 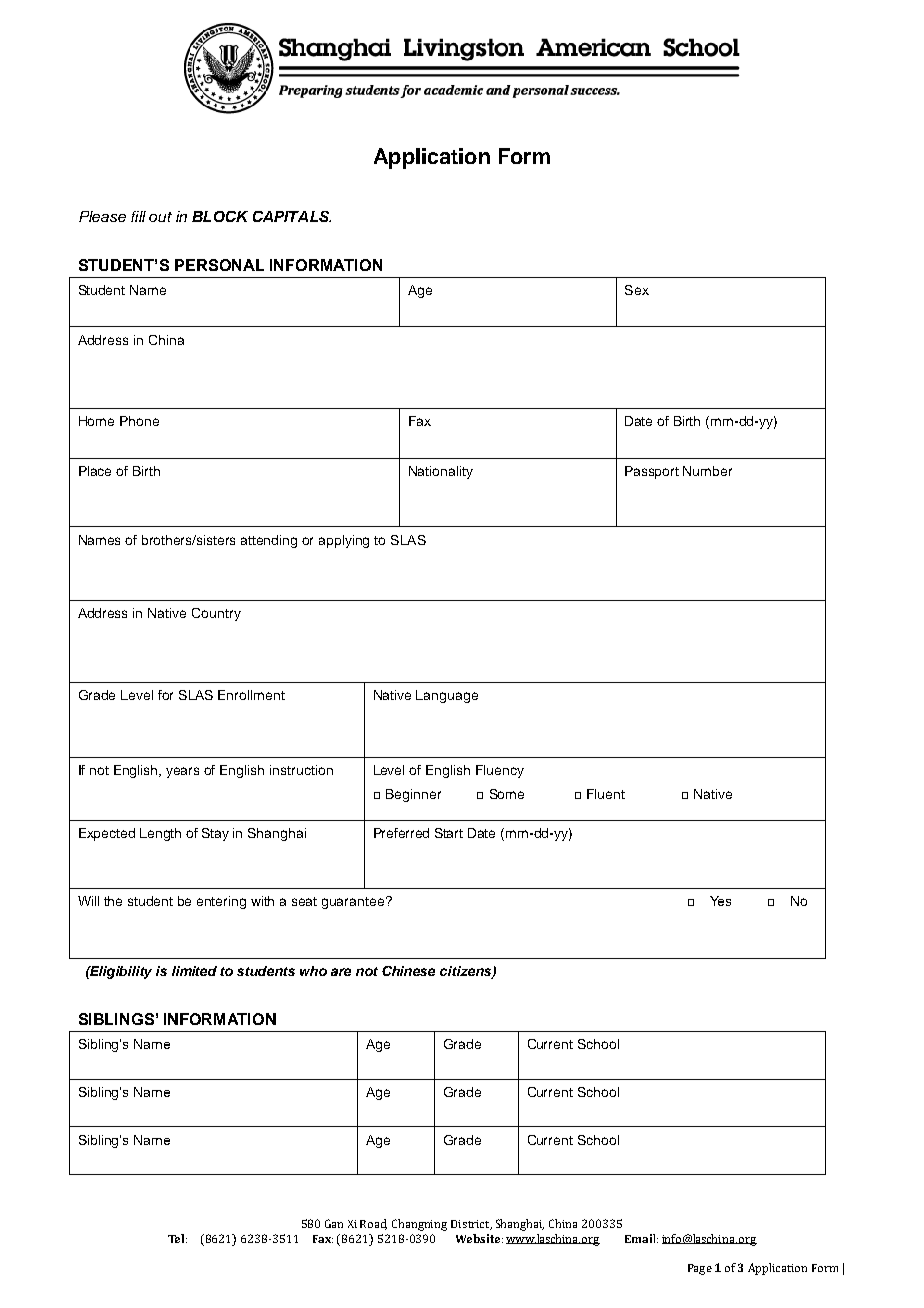 I want to click on Beginner, so click(x=413, y=795).
